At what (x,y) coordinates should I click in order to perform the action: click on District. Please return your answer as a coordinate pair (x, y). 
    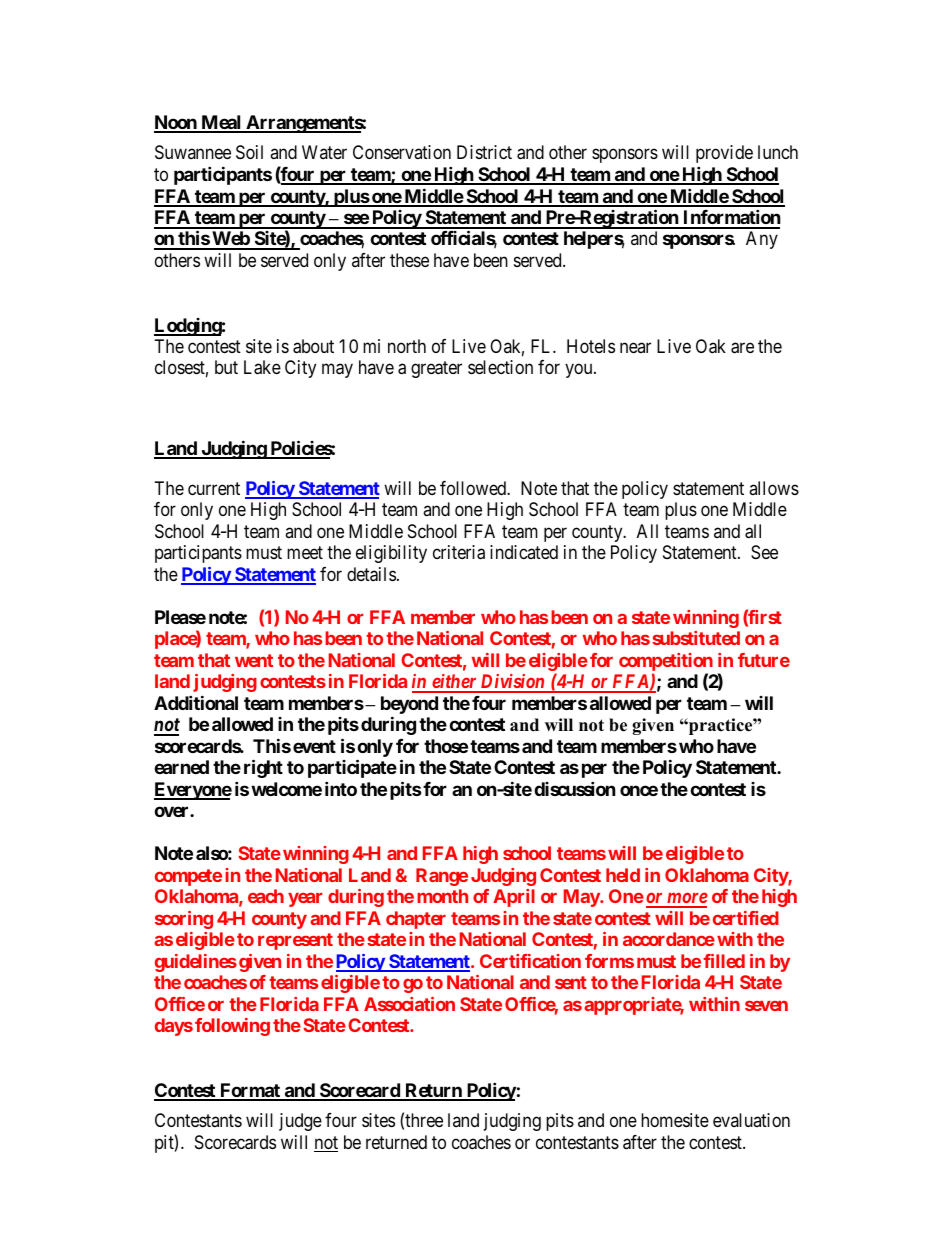
    Looking at the image, I should click on (484, 152).
